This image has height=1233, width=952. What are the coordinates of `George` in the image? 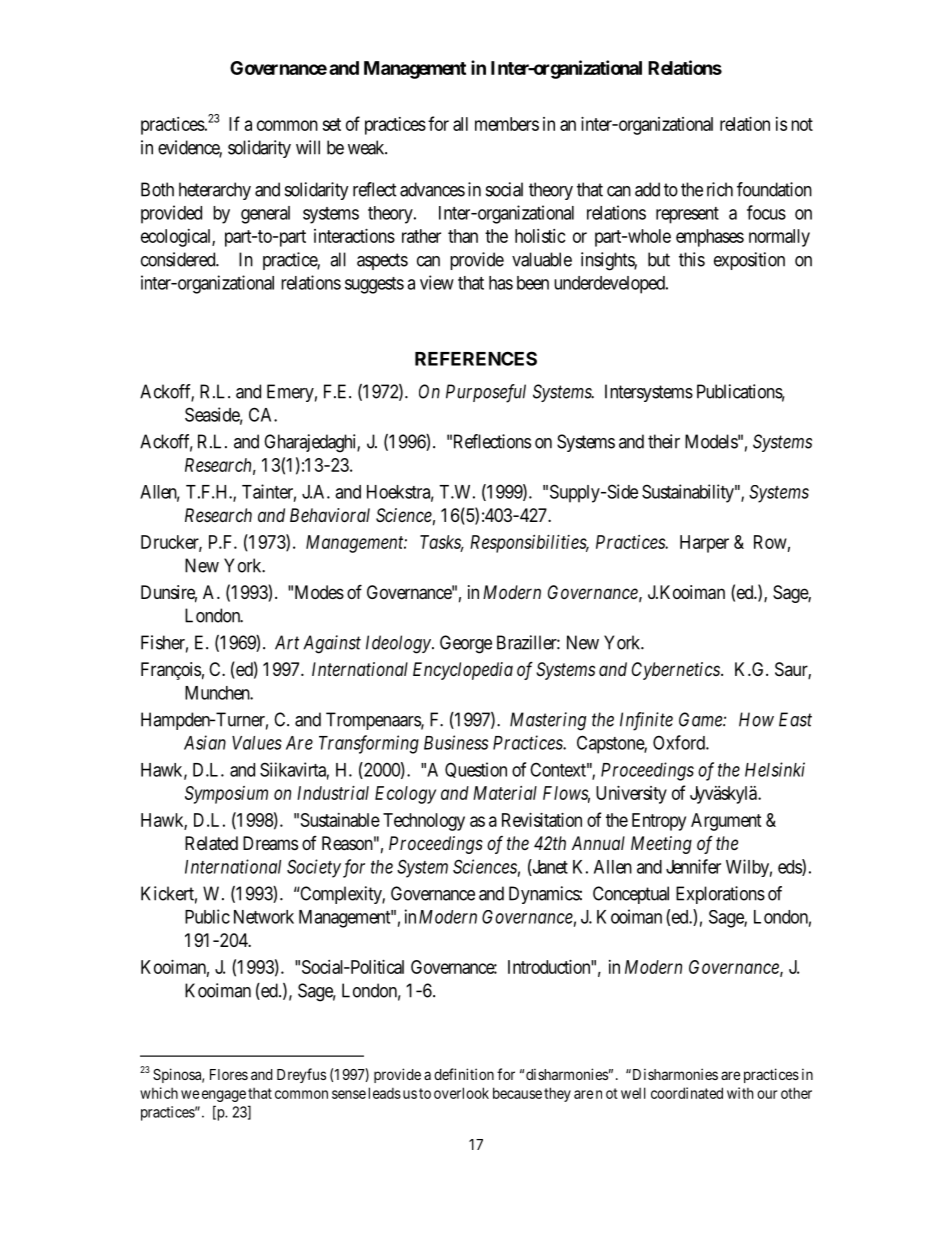 It's located at (466, 644).
